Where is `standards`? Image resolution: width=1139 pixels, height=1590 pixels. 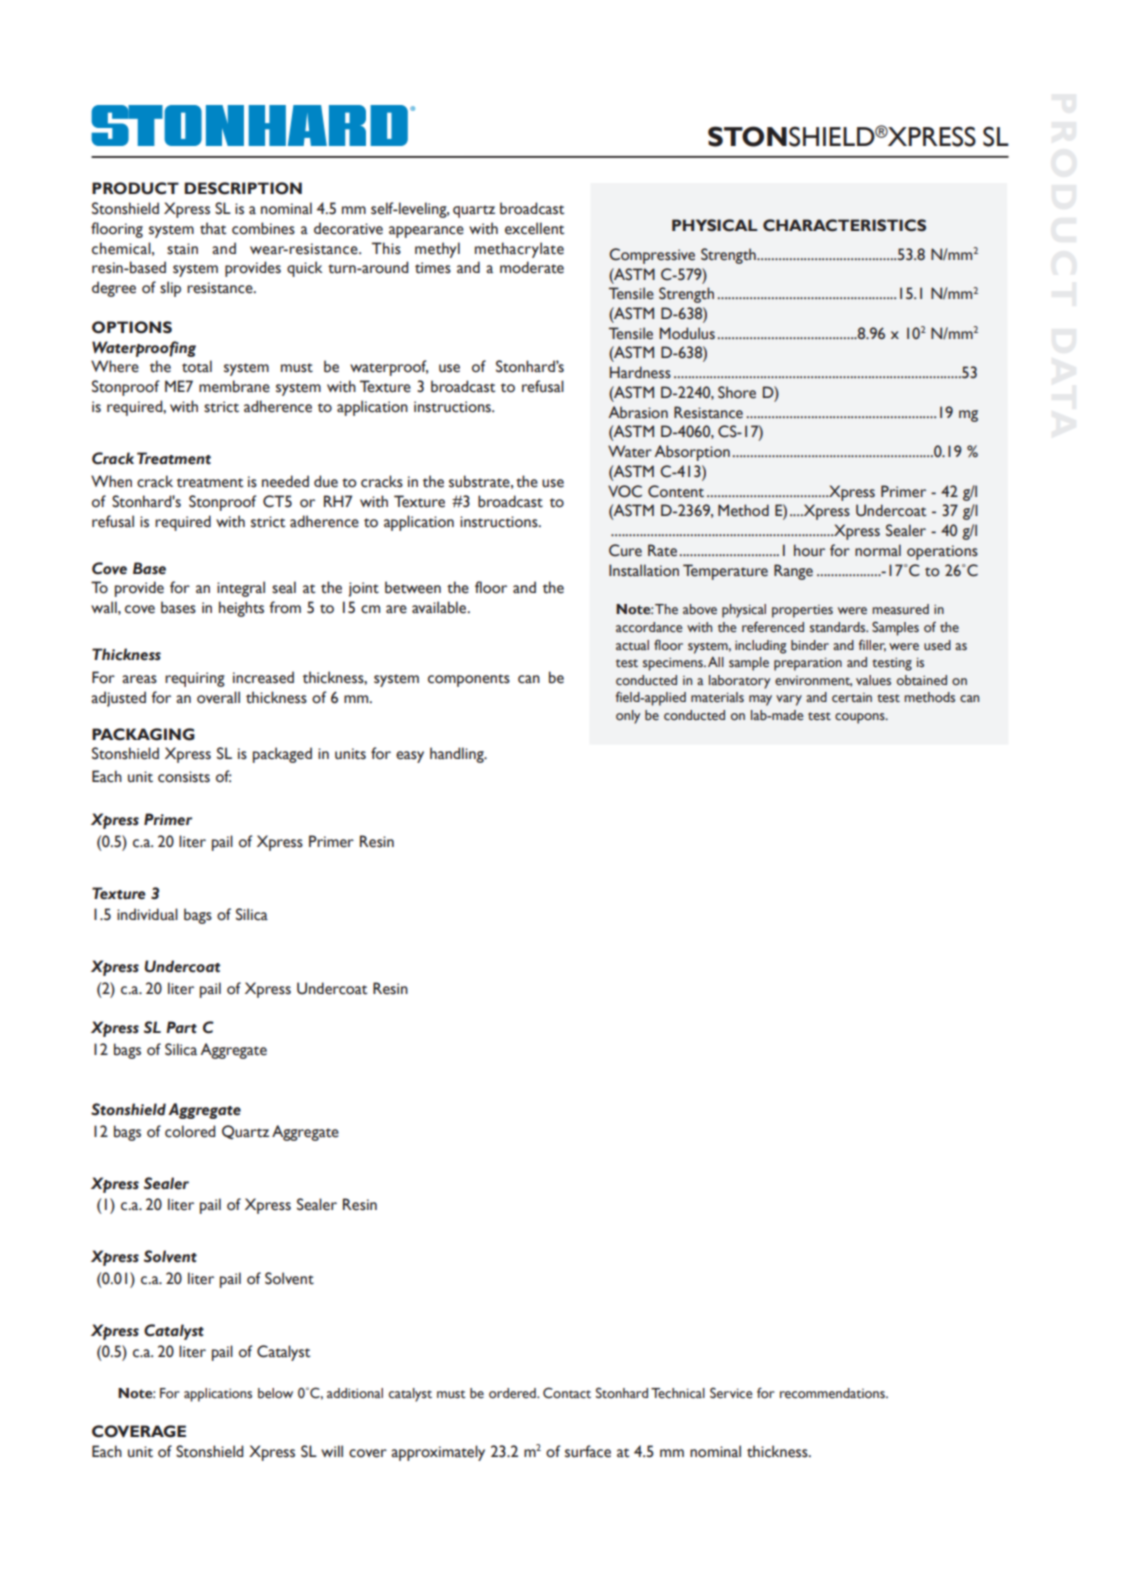 standards is located at coordinates (839, 627).
